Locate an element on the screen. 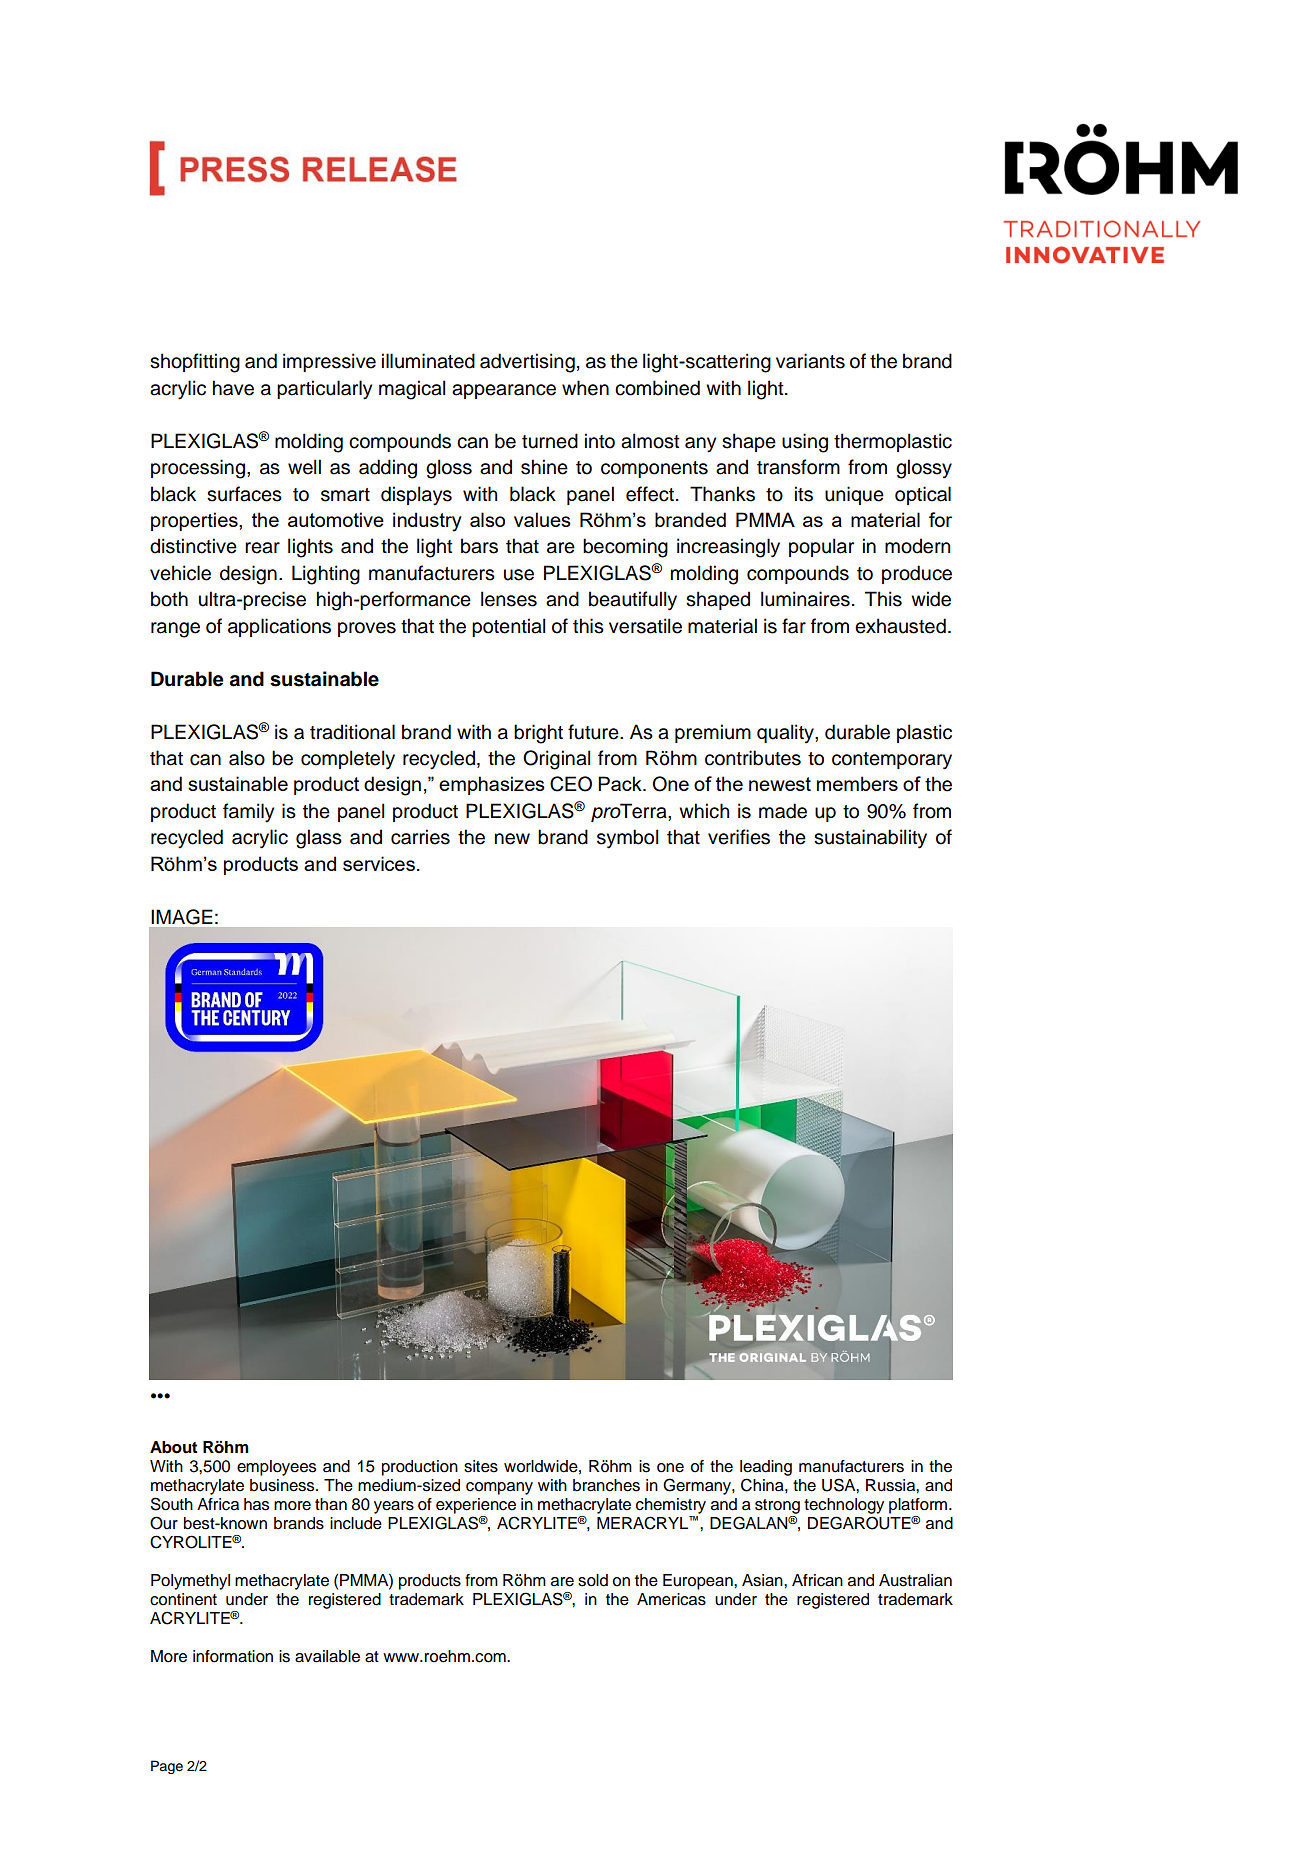  have is located at coordinates (233, 388).
